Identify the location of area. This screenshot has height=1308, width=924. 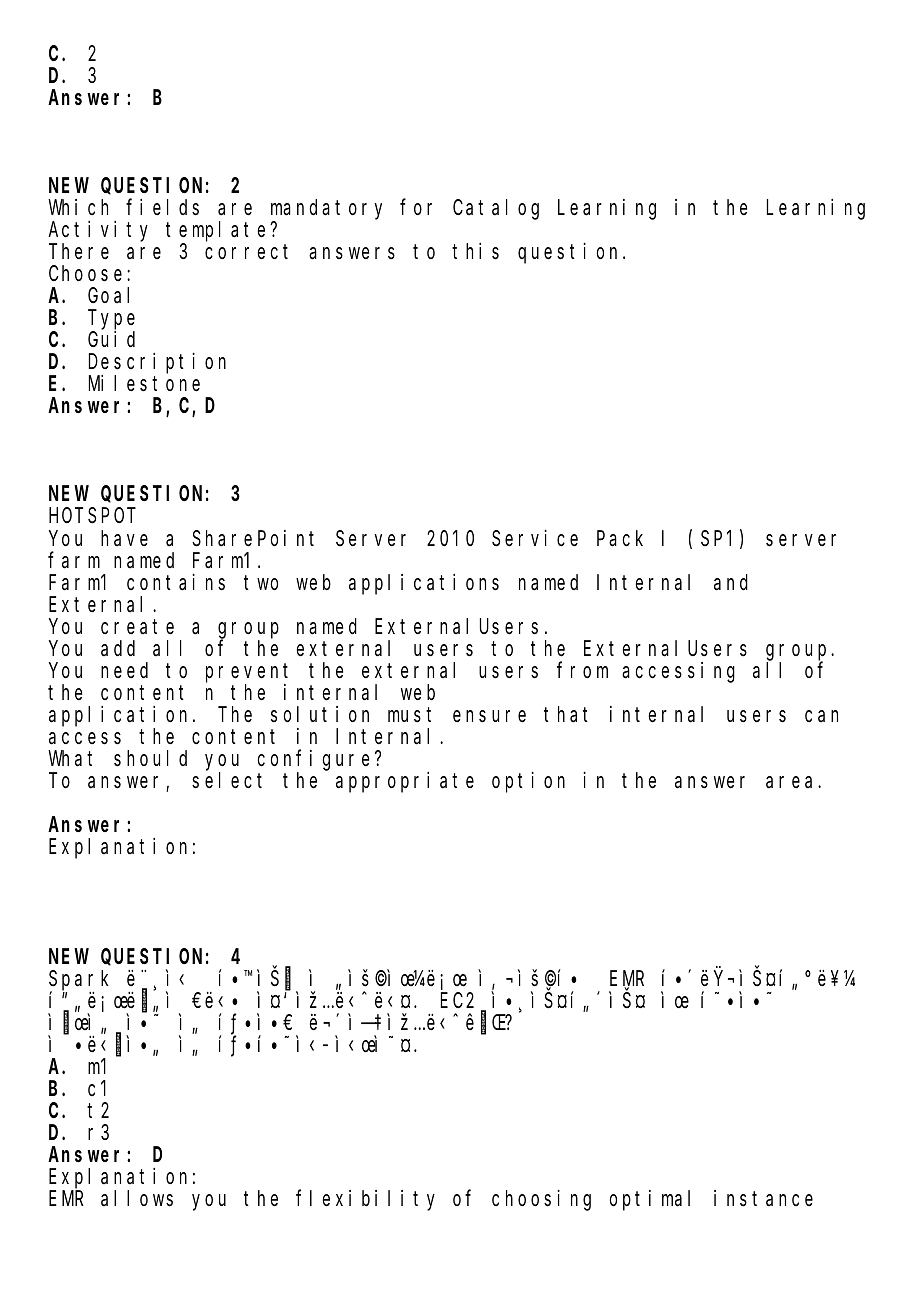
(792, 782).
